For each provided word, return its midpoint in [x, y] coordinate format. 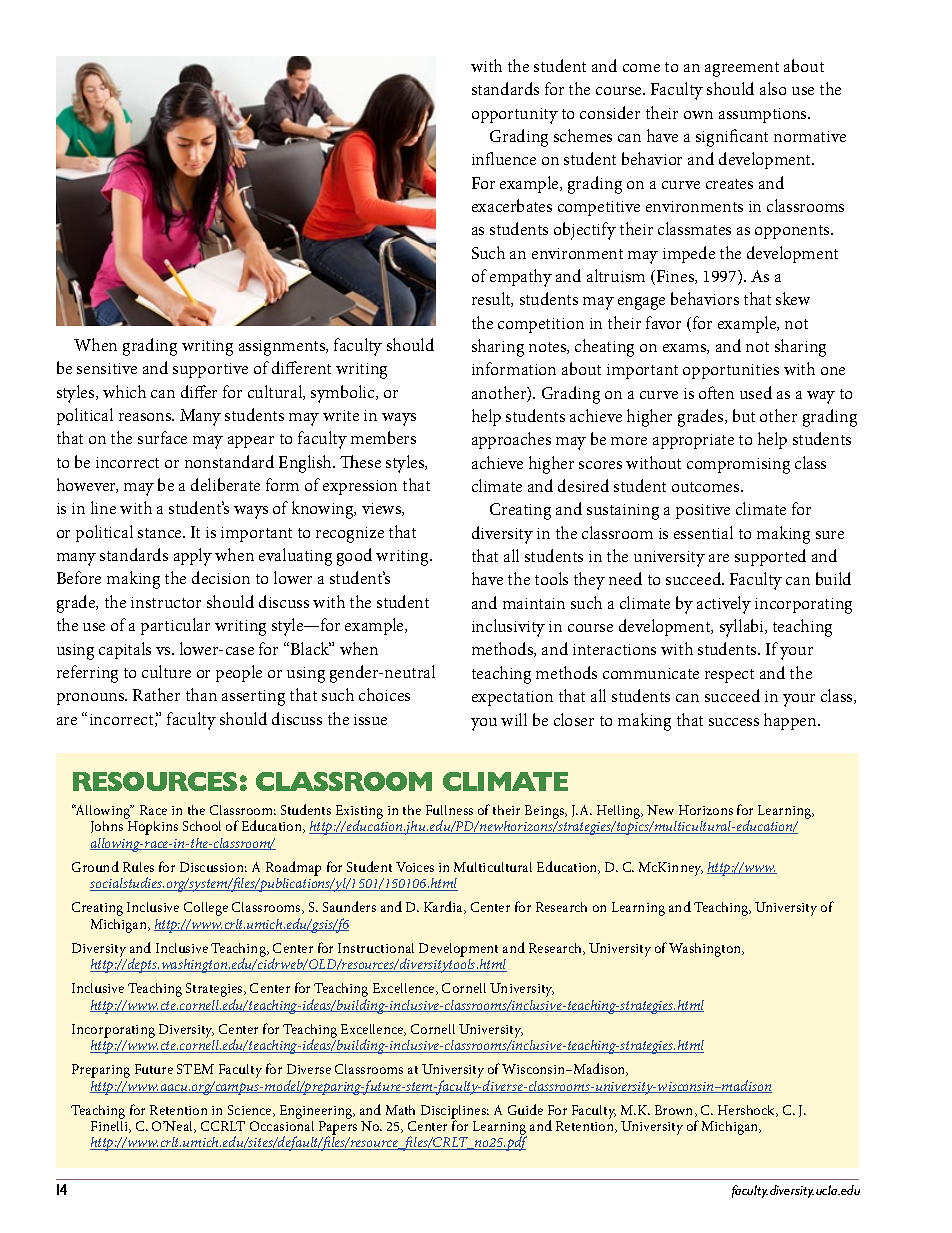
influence [504, 158]
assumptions [764, 115]
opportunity [515, 116]
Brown [675, 1111]
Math [400, 1110]
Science [251, 1111]
